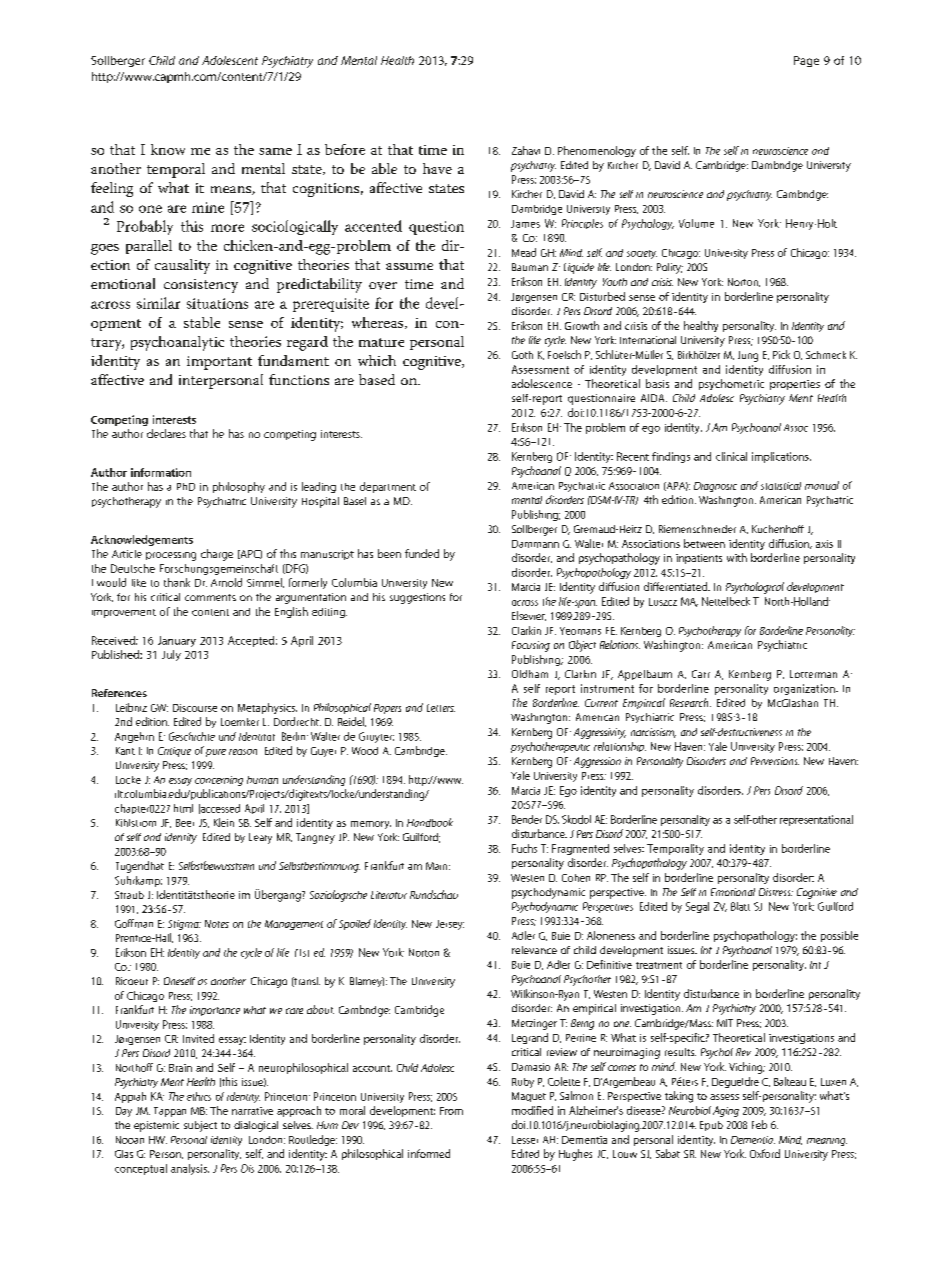 The width and height of the screenshot is (952, 1270). I want to click on From, so click(451, 1111).
